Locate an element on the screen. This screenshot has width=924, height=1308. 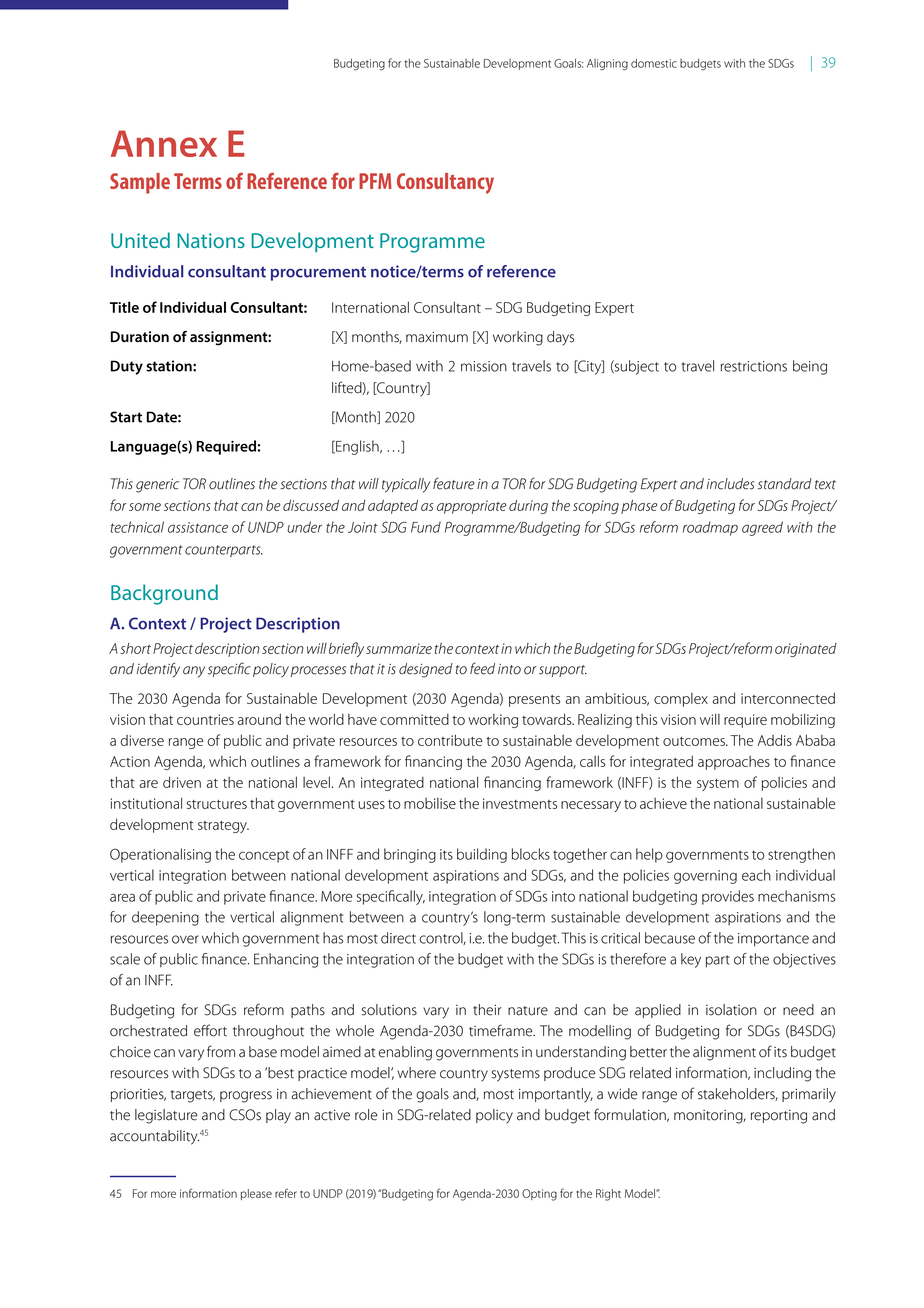
domestic is located at coordinates (654, 63).
